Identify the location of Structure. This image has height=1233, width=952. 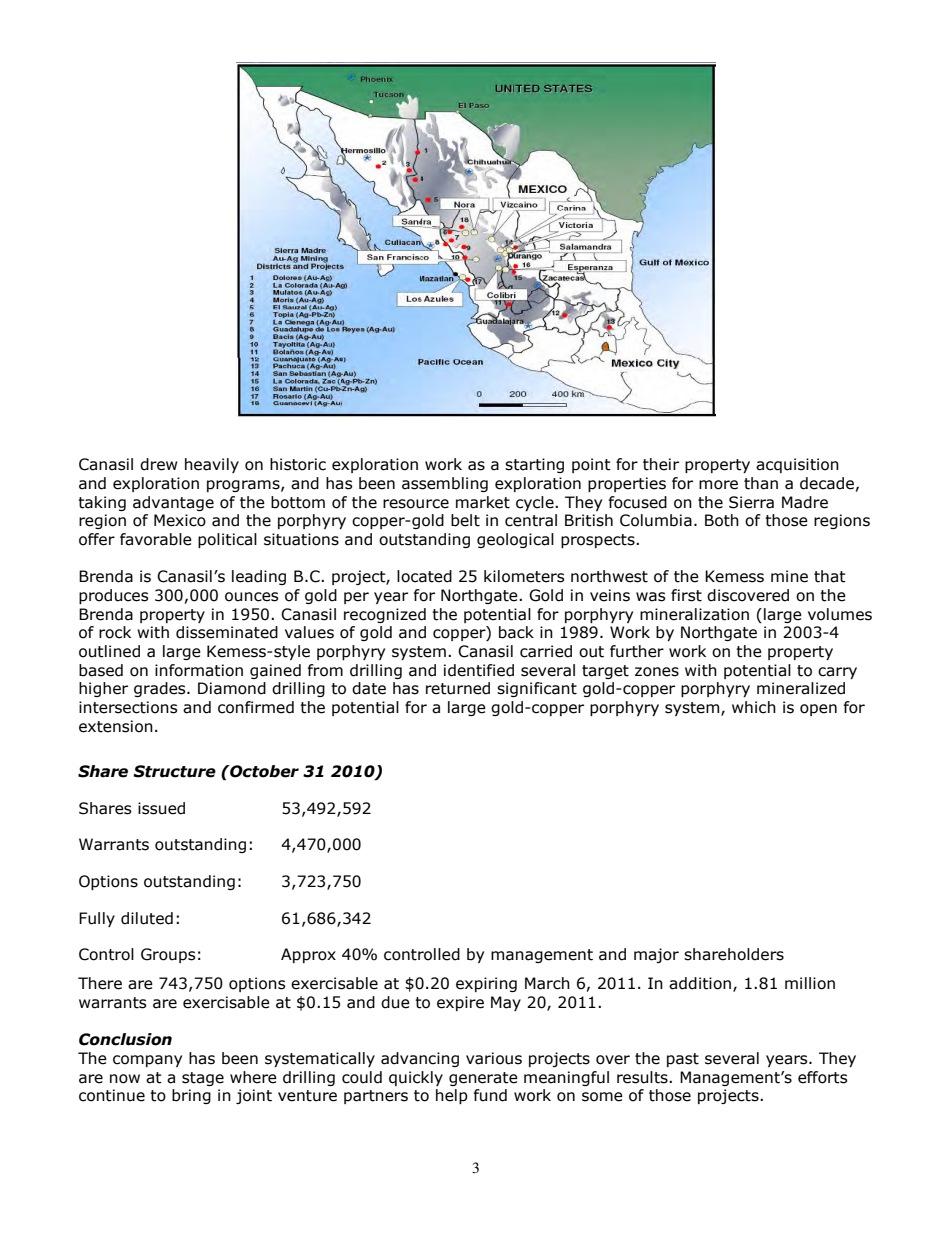
(174, 771).
